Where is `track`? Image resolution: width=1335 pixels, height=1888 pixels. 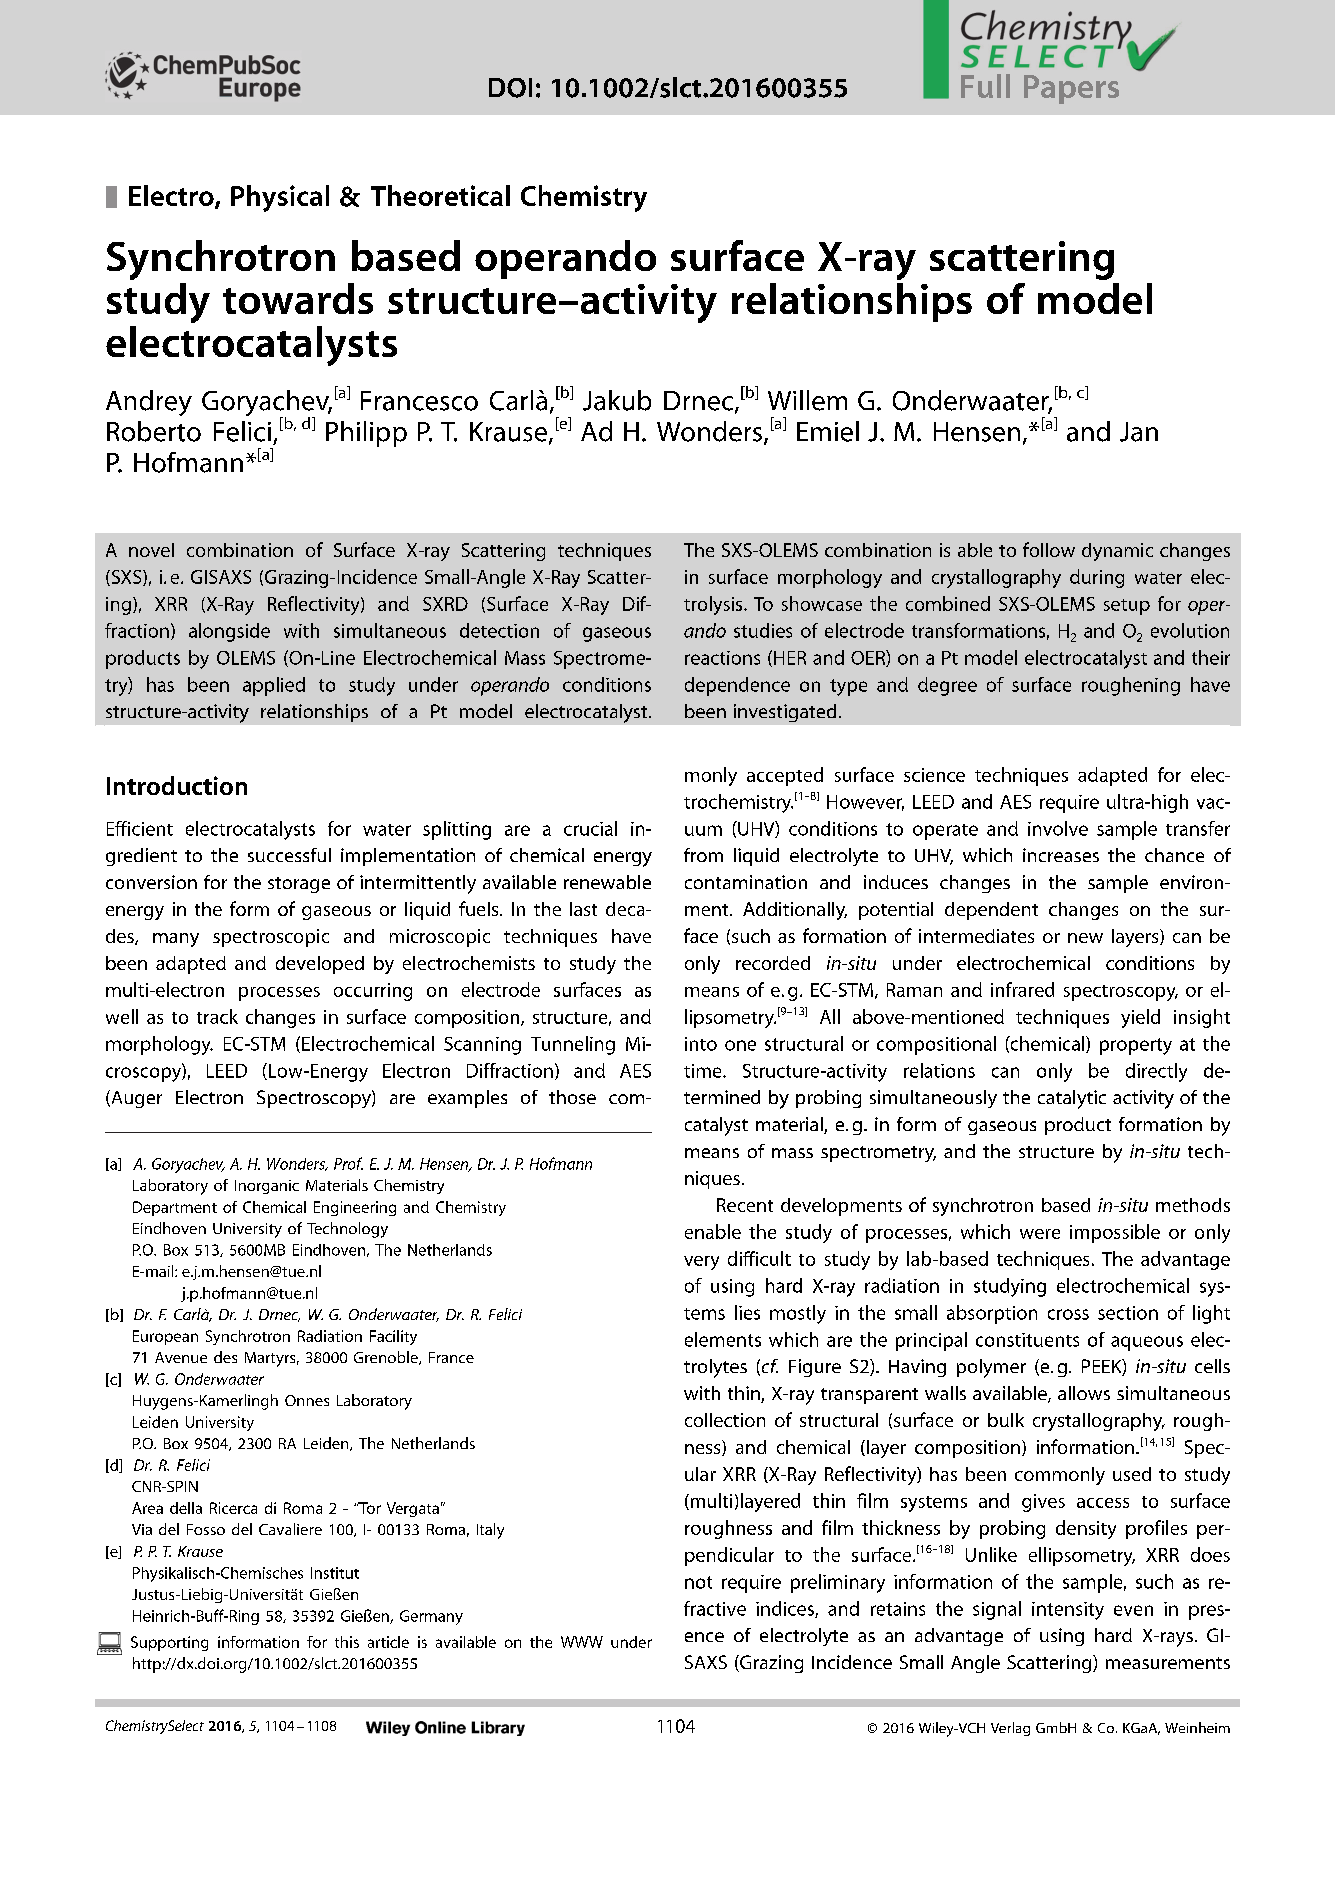
track is located at coordinates (217, 1016).
